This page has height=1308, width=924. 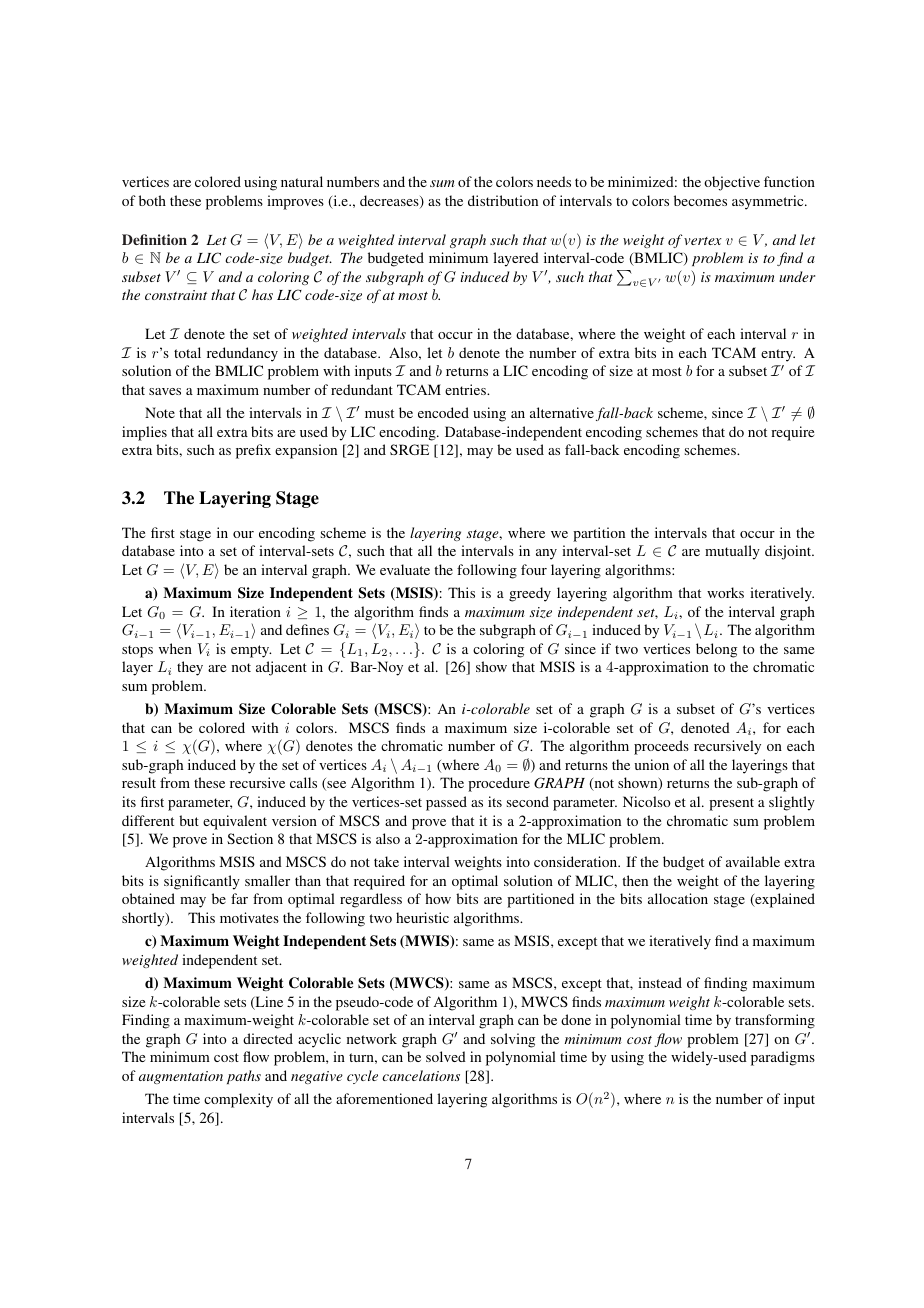 What do you see at coordinates (732, 552) in the page?
I see `mutually` at bounding box center [732, 552].
